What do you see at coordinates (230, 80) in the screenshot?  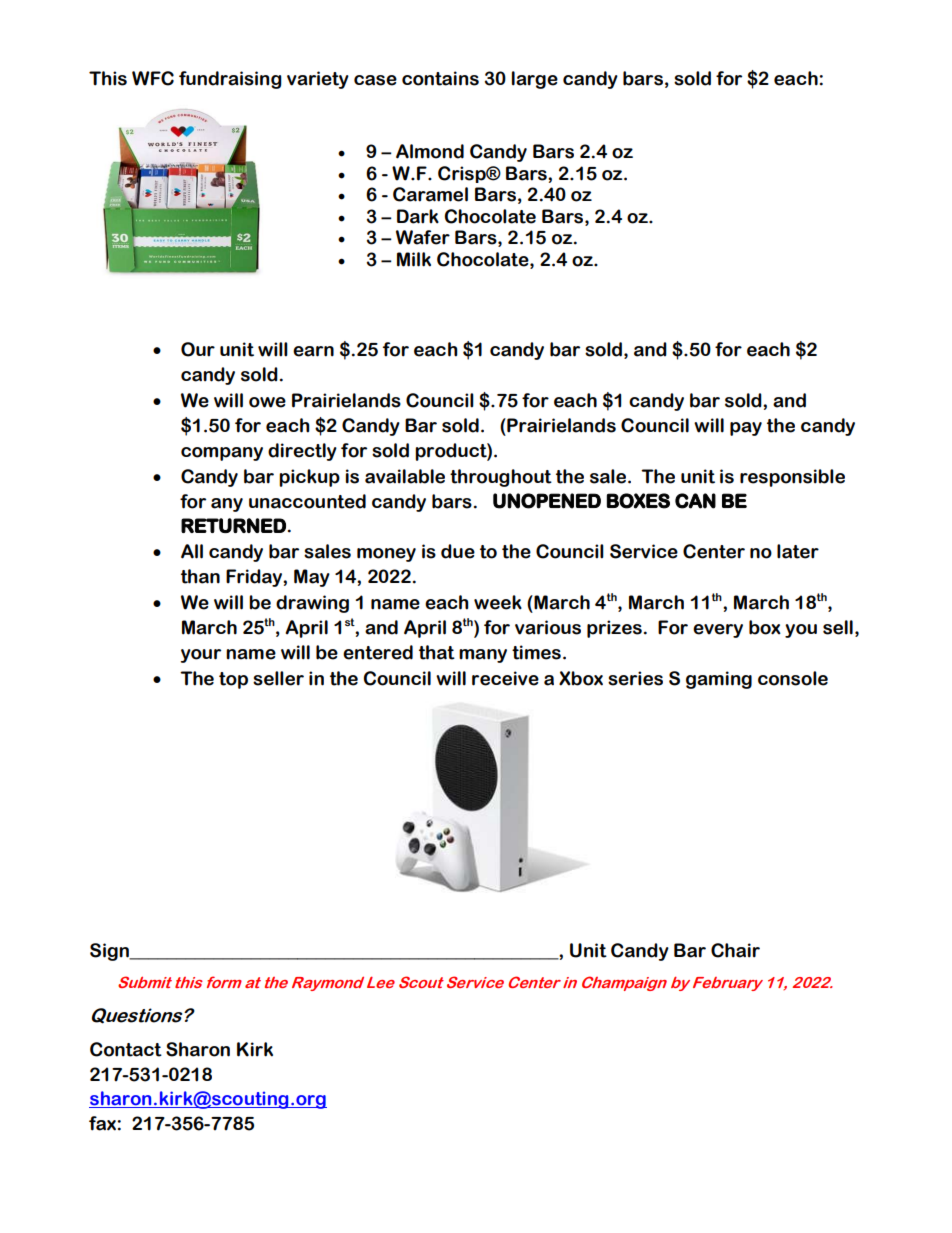 I see `fundraising` at bounding box center [230, 80].
